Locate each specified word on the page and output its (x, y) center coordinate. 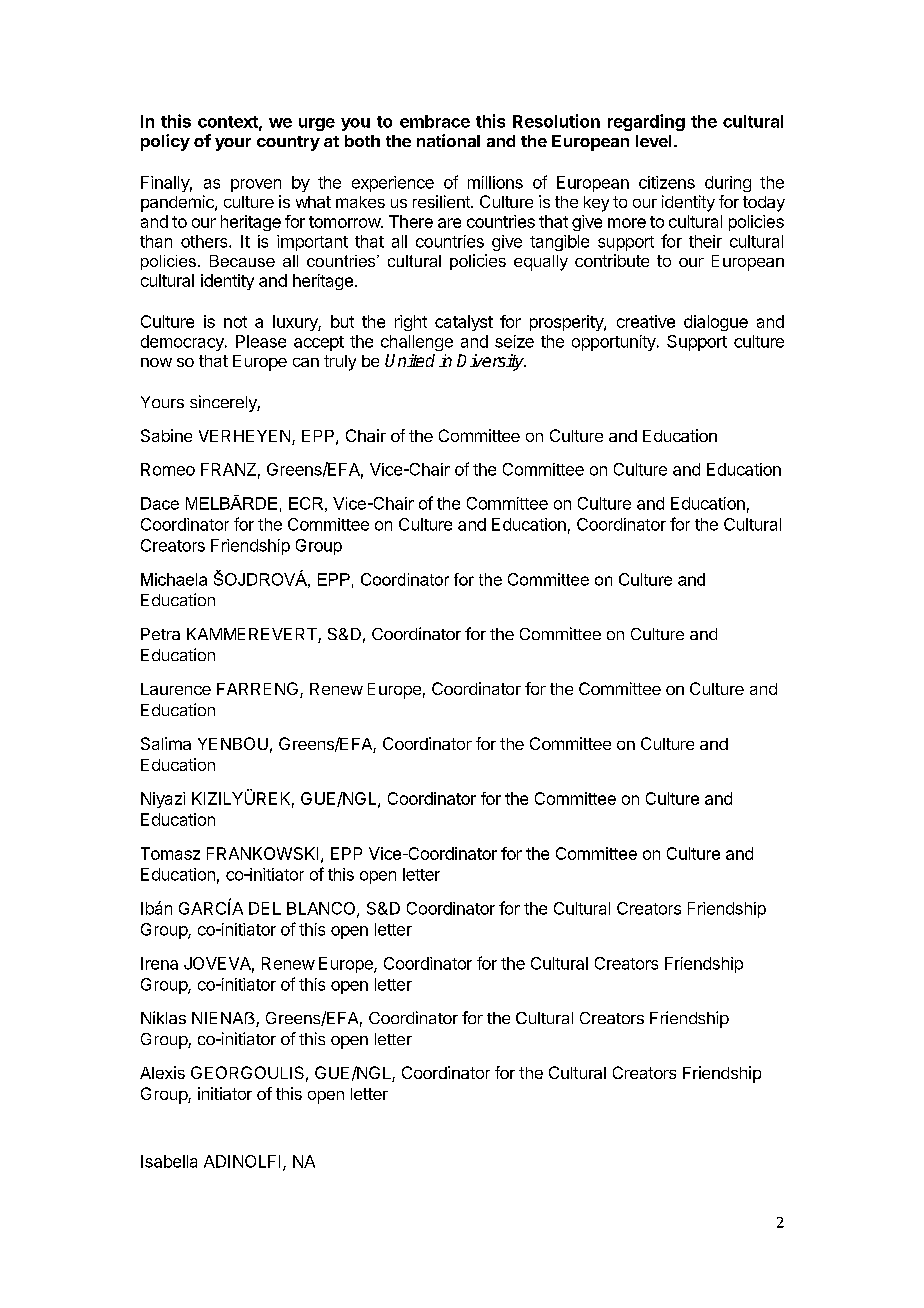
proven (256, 185)
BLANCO (322, 909)
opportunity (615, 343)
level (653, 141)
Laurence (176, 689)
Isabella (169, 1161)
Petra (160, 634)
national (448, 140)
